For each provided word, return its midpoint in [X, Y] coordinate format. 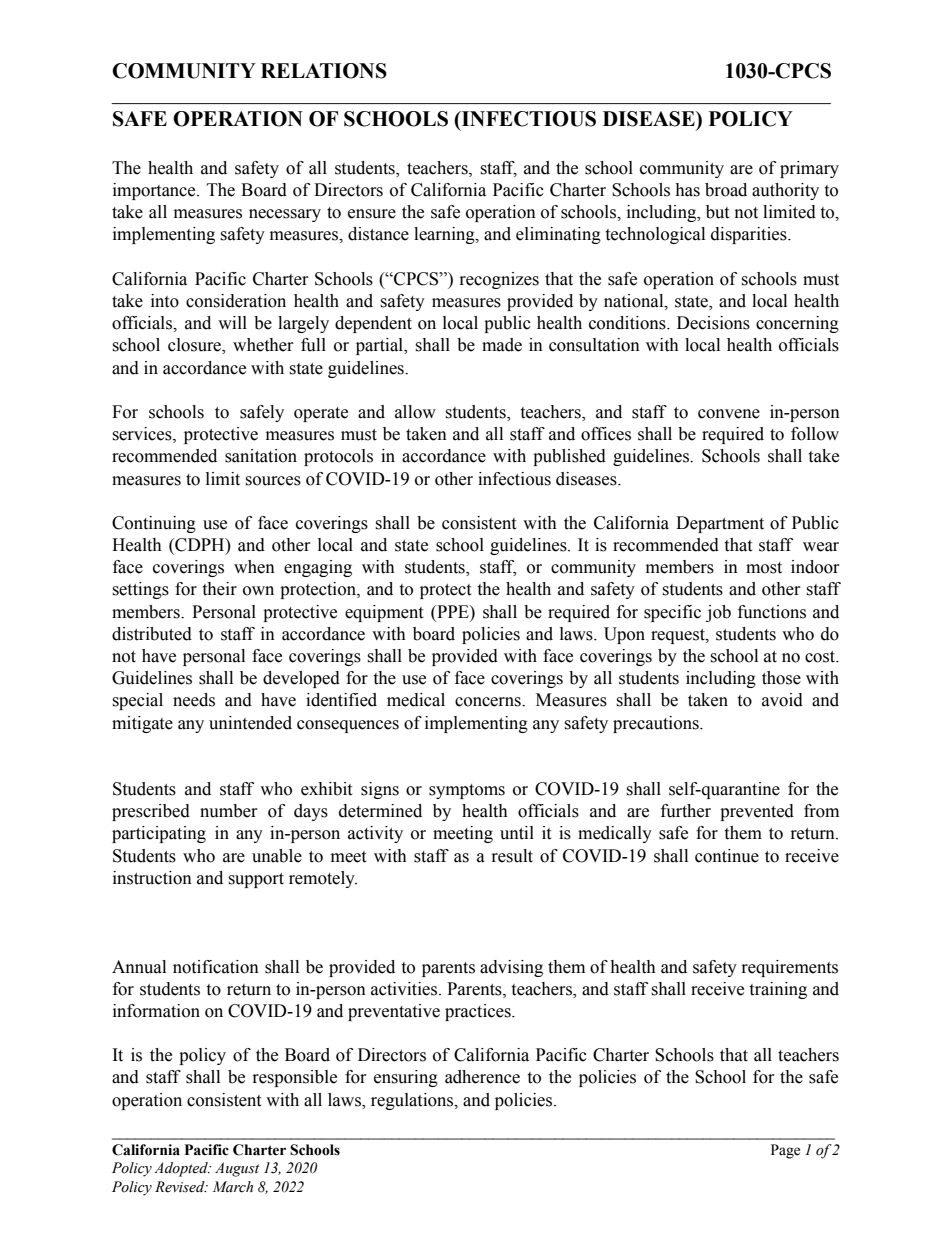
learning [445, 235]
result [512, 856]
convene [729, 414]
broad [726, 190]
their [219, 589]
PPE [453, 611]
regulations [413, 1101]
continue [727, 856]
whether [263, 345]
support [256, 880]
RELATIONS [324, 71]
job [718, 613]
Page [785, 1151]
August [237, 1169]
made [502, 345]
